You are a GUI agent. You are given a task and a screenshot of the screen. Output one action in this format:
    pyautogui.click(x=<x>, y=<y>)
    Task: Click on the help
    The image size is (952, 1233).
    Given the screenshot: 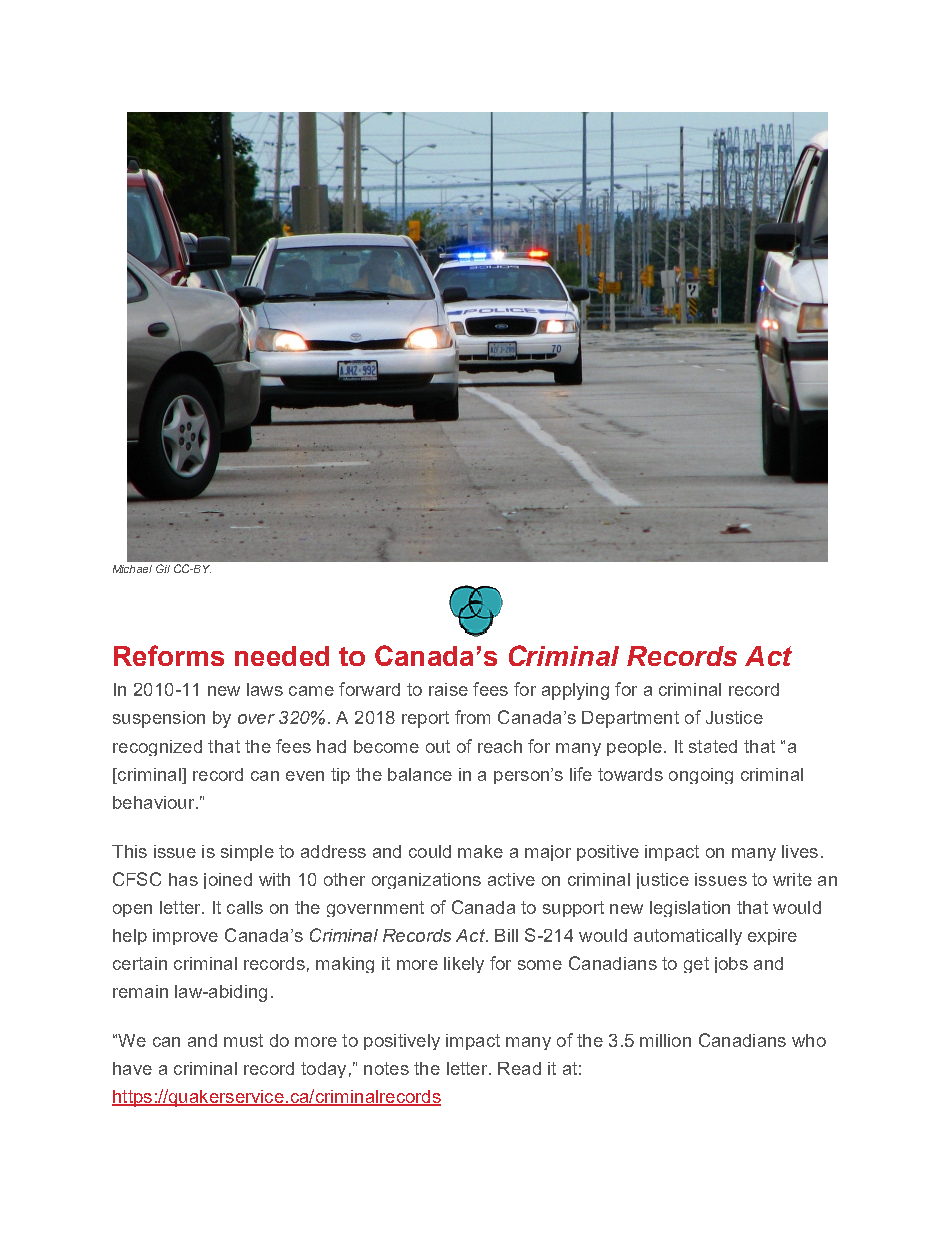 What is the action you would take?
    pyautogui.click(x=130, y=937)
